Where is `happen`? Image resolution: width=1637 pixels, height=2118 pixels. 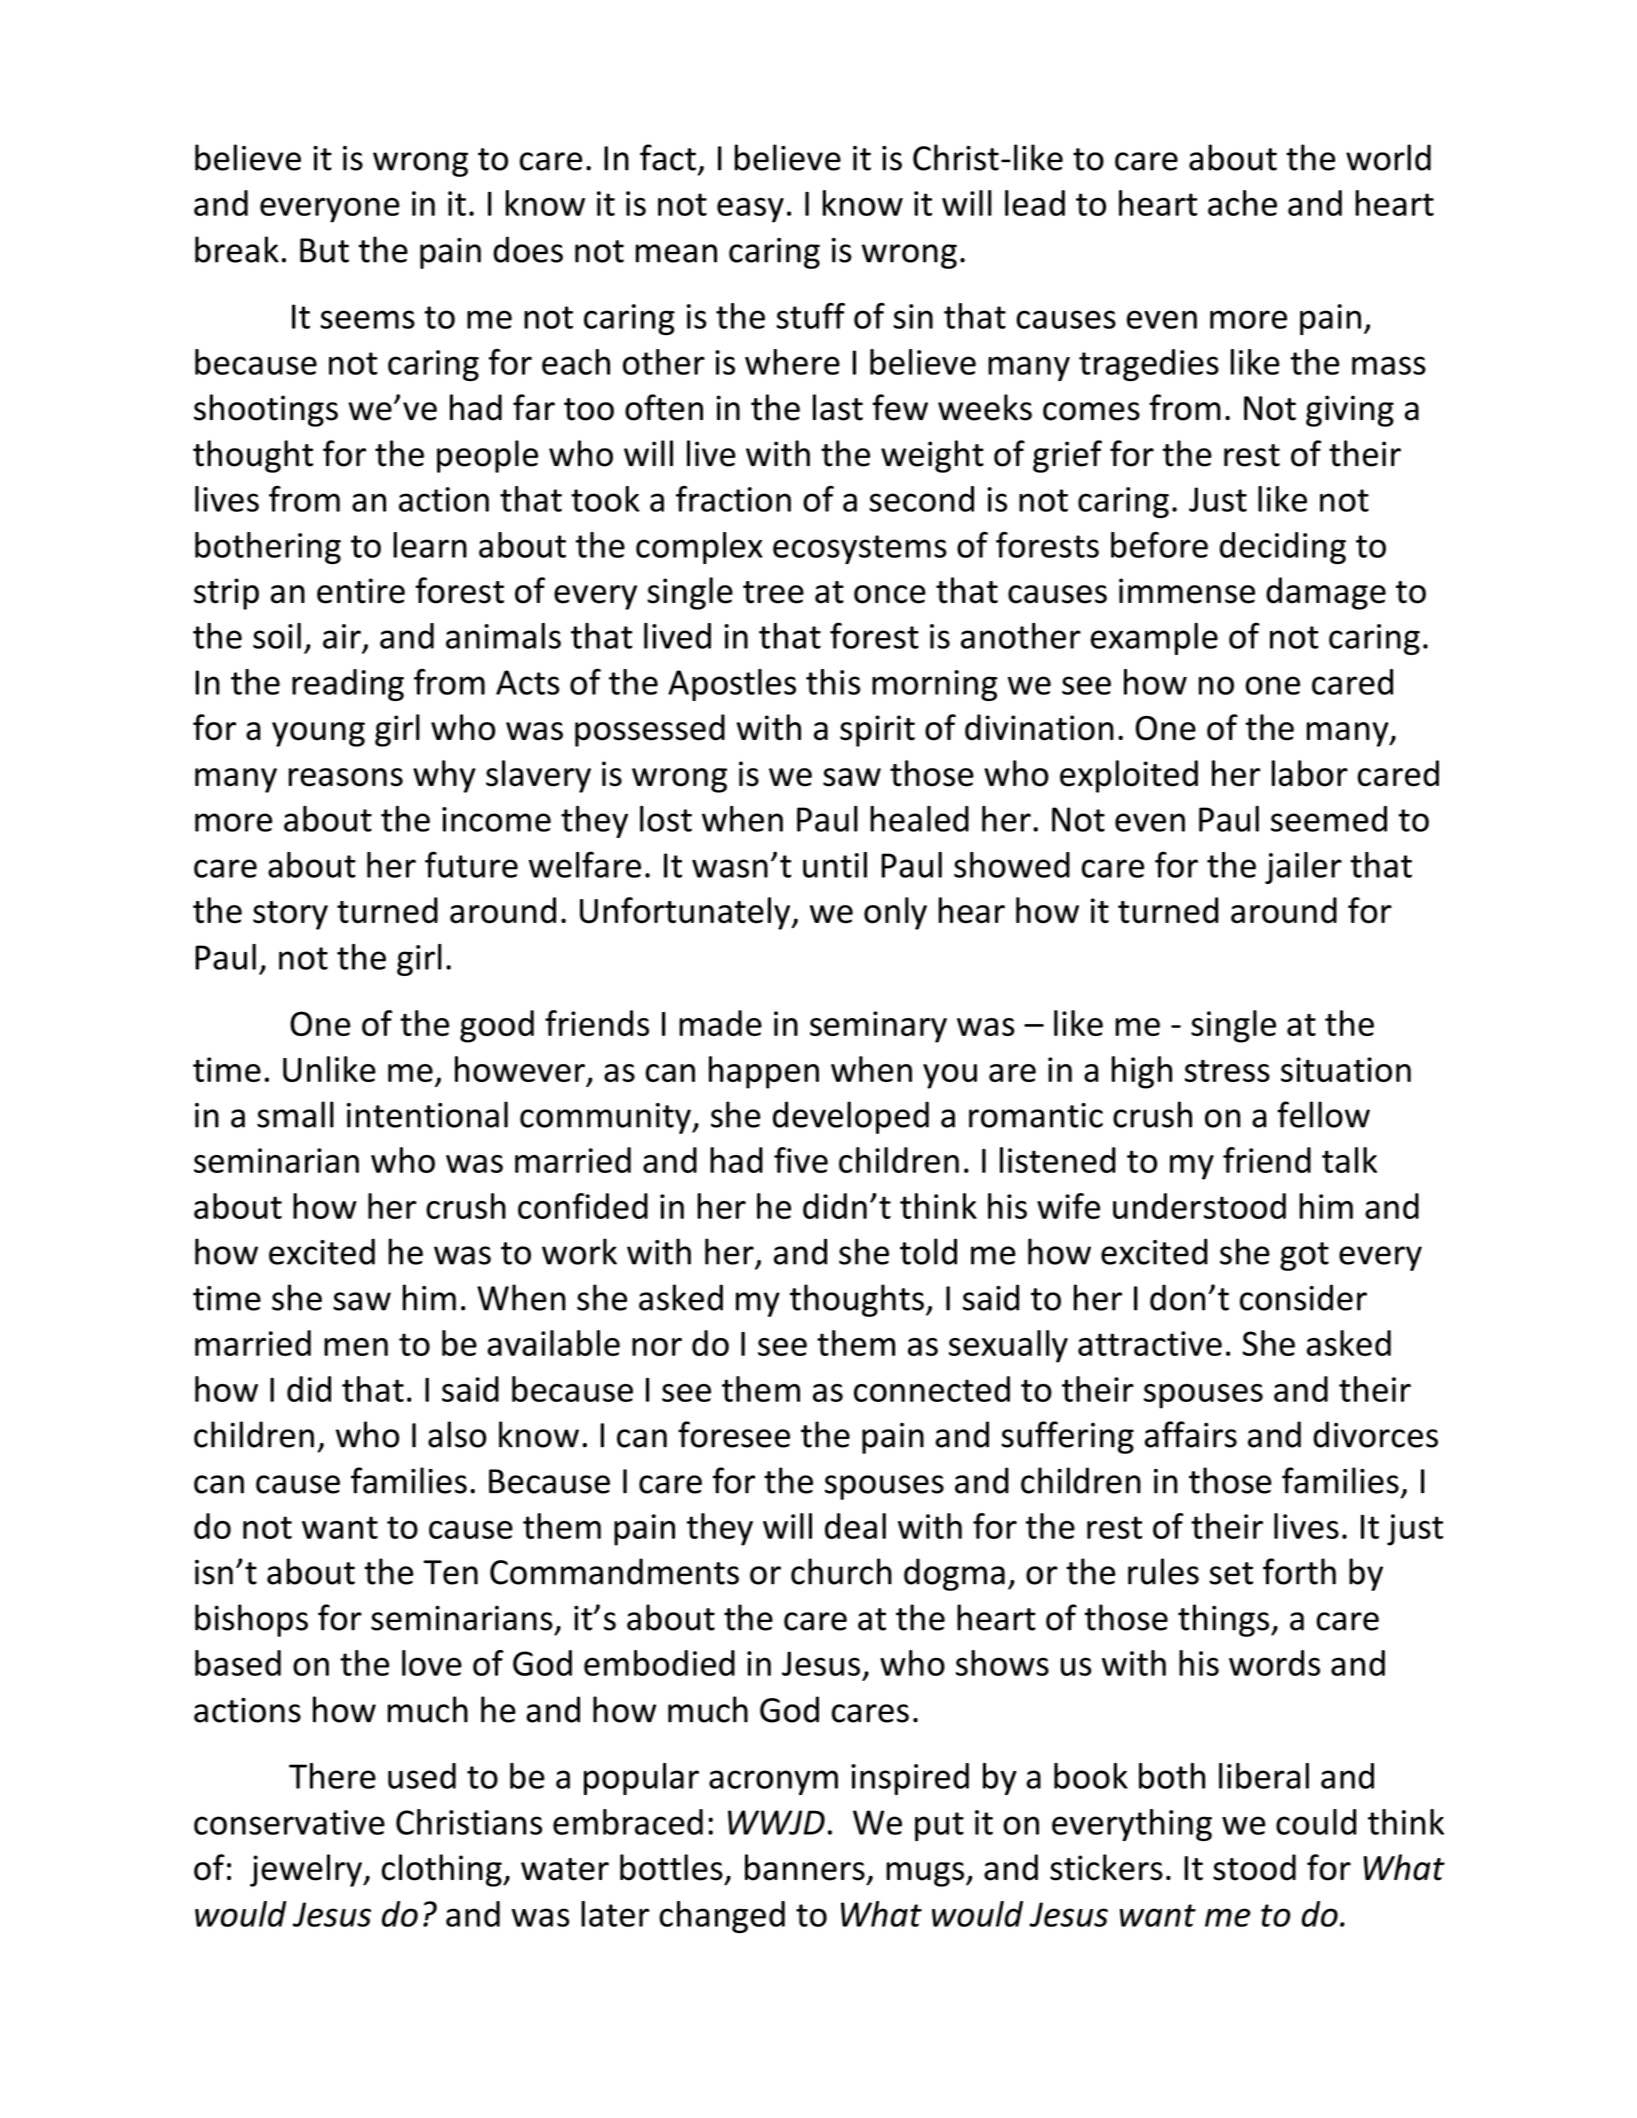
happen is located at coordinates (764, 1072).
